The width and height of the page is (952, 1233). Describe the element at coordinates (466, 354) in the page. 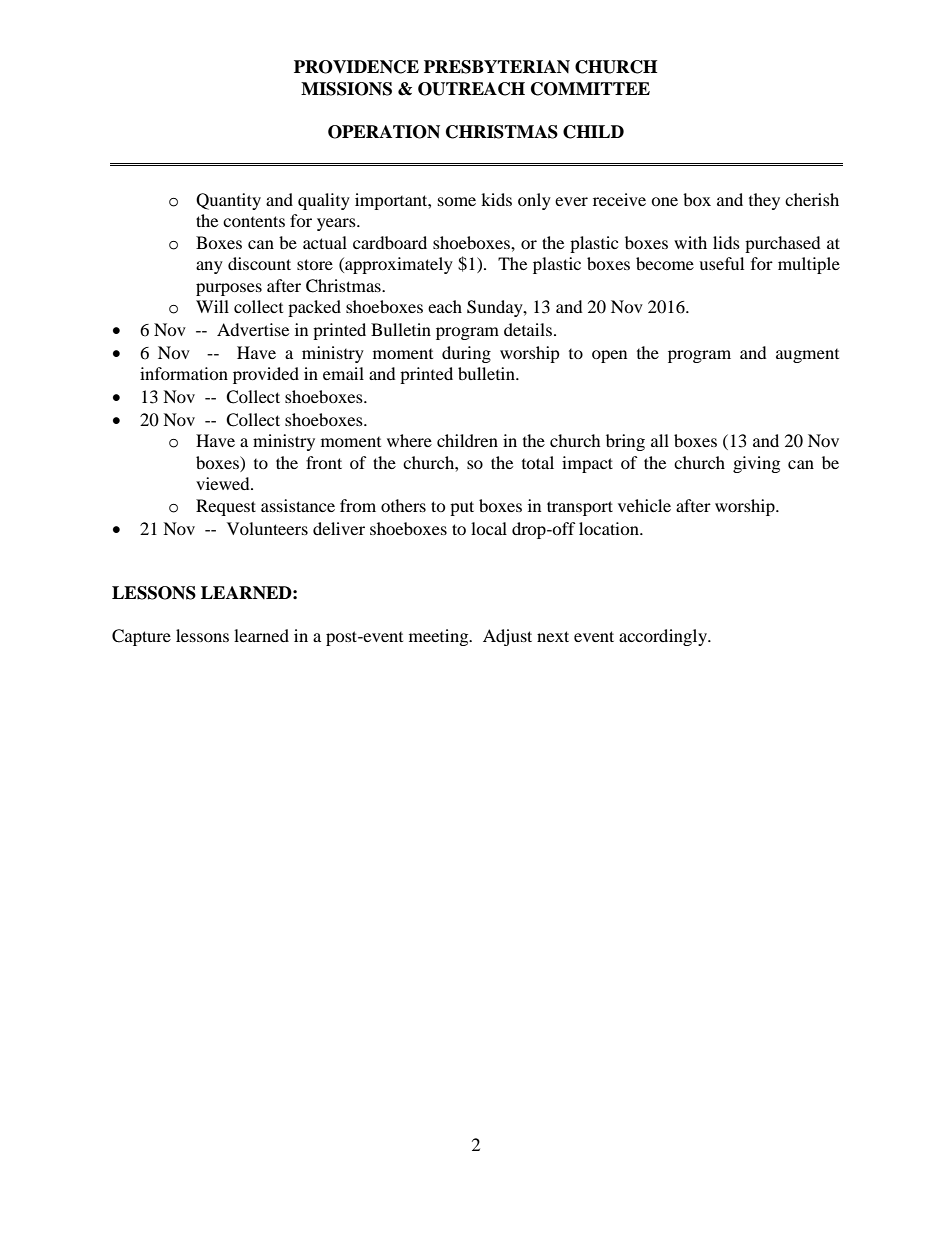

I see `during` at that location.
